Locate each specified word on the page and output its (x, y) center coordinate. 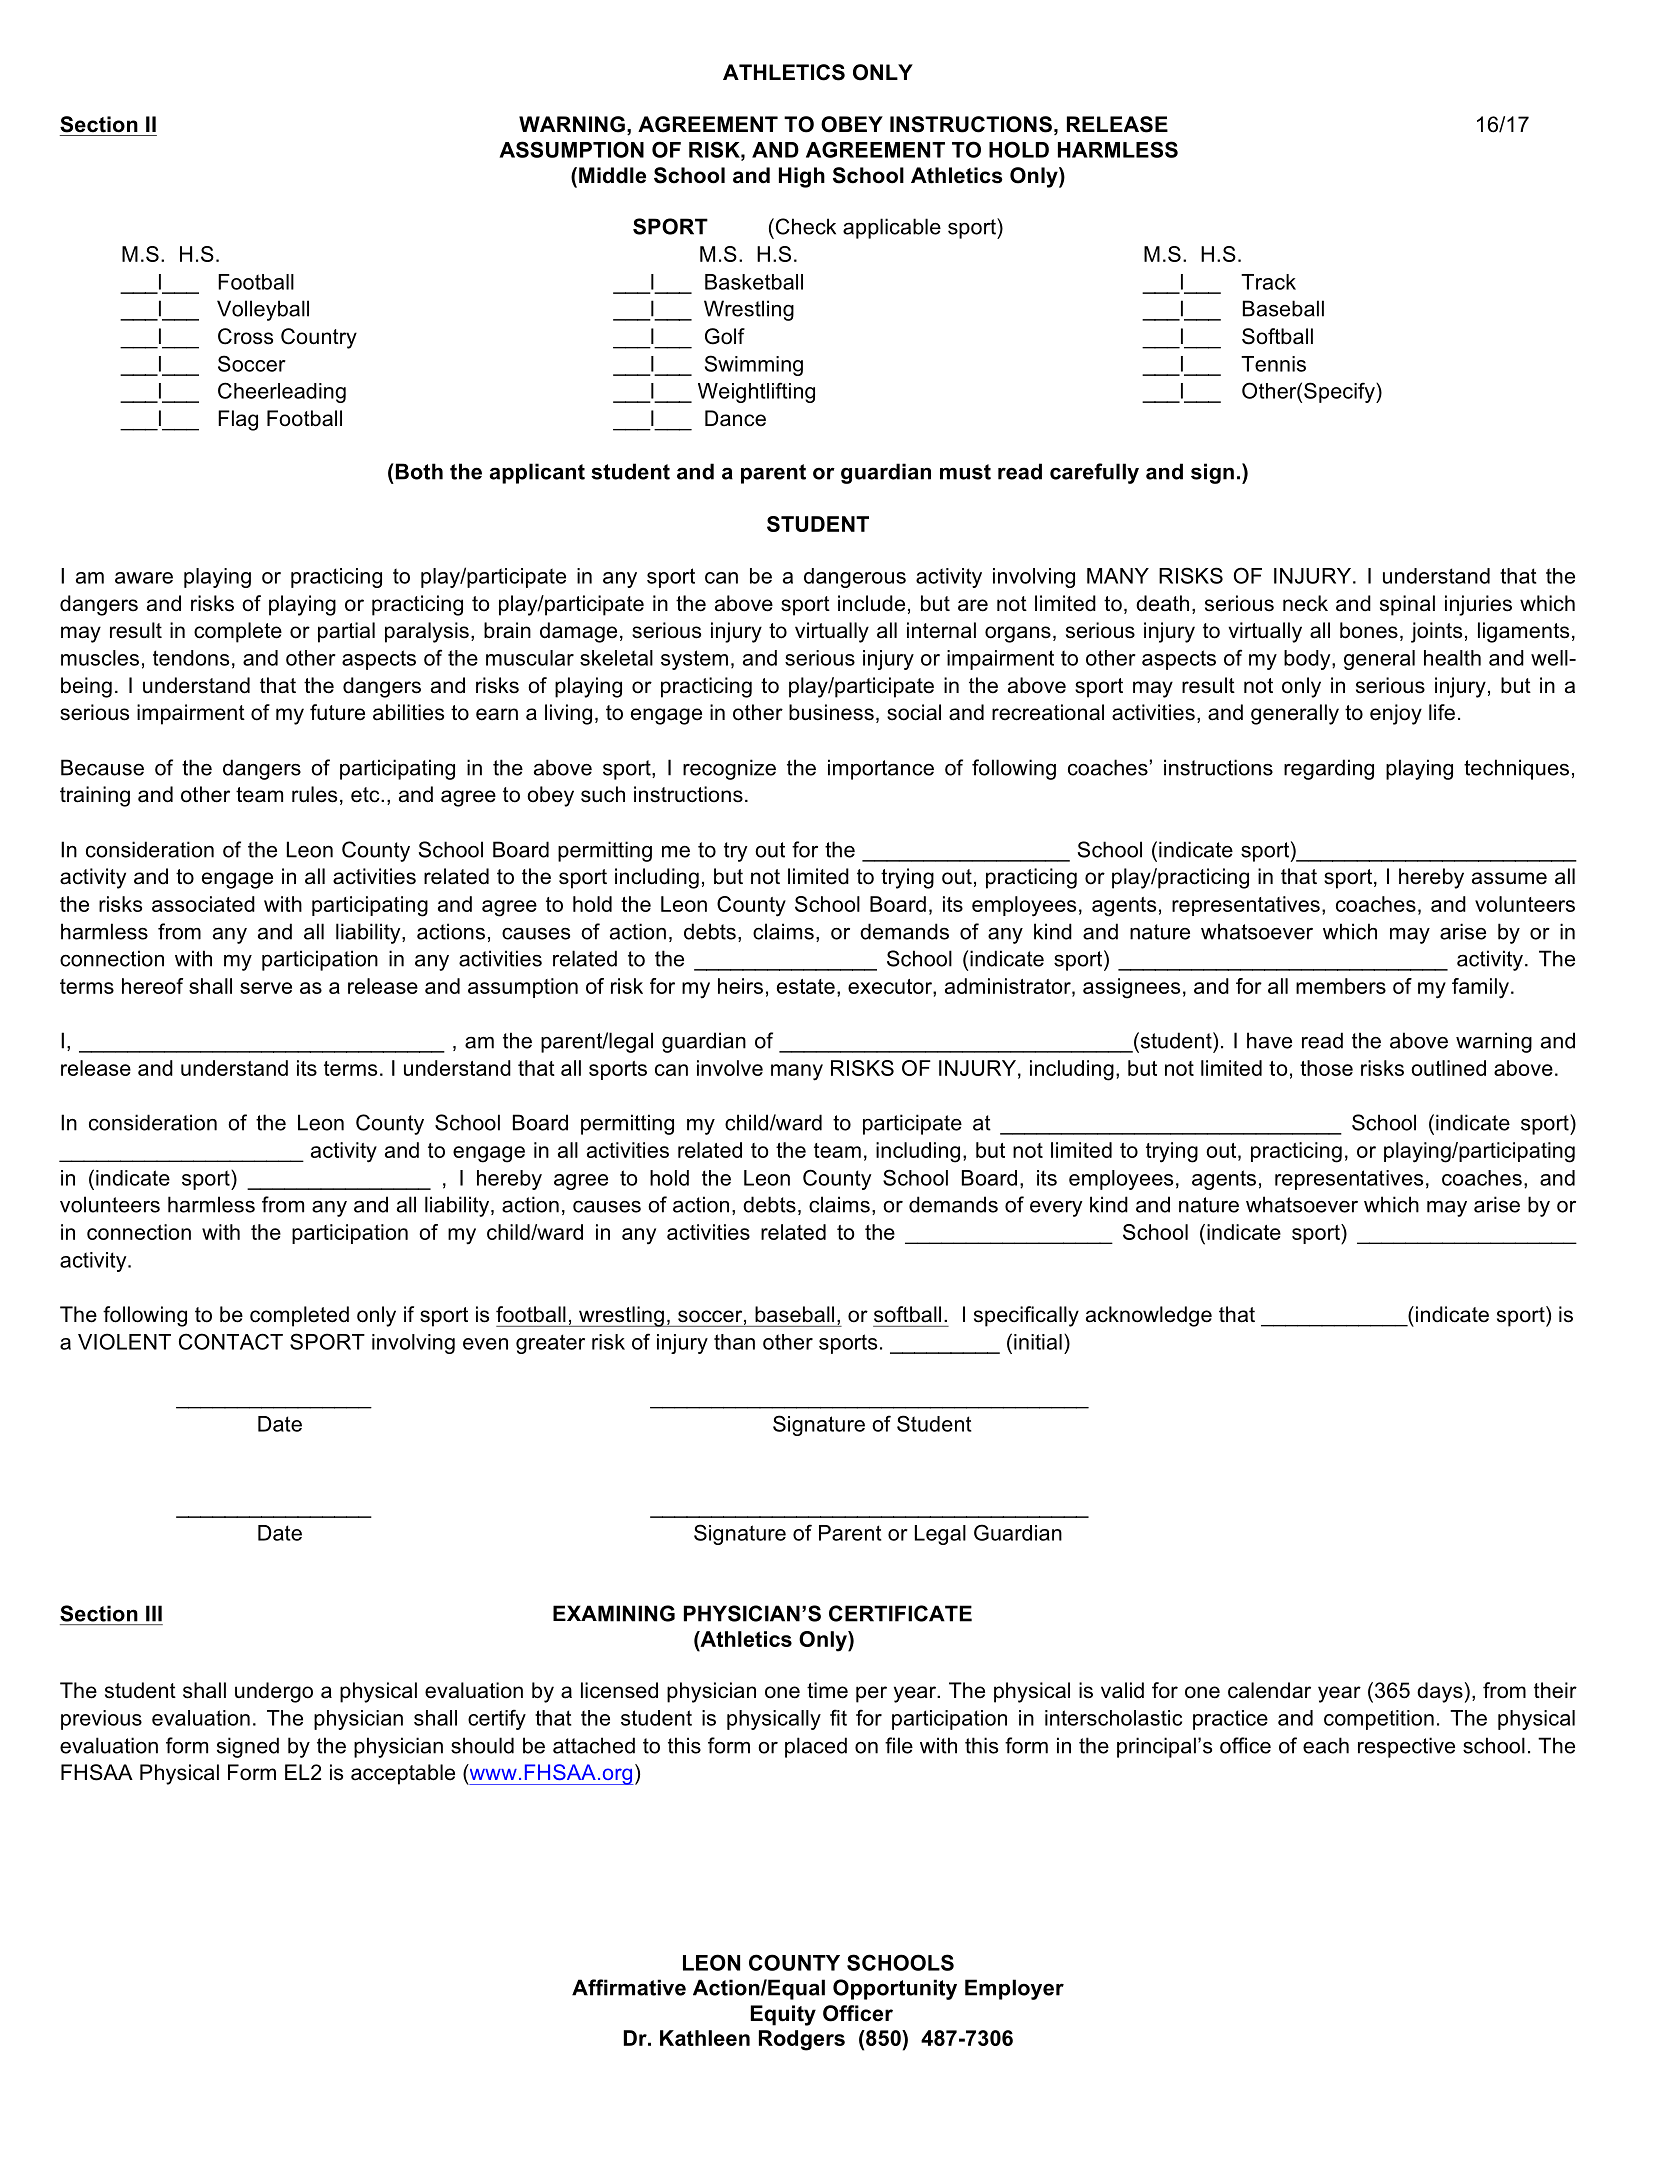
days (1440, 1692)
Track (1268, 282)
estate (806, 986)
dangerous (855, 578)
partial (346, 632)
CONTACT (231, 1341)
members (1341, 986)
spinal (1407, 605)
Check (804, 226)
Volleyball (263, 310)
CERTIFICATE (900, 1613)
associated (203, 904)
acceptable (403, 1774)
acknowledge (1149, 1316)
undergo (274, 1692)
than (734, 1342)
